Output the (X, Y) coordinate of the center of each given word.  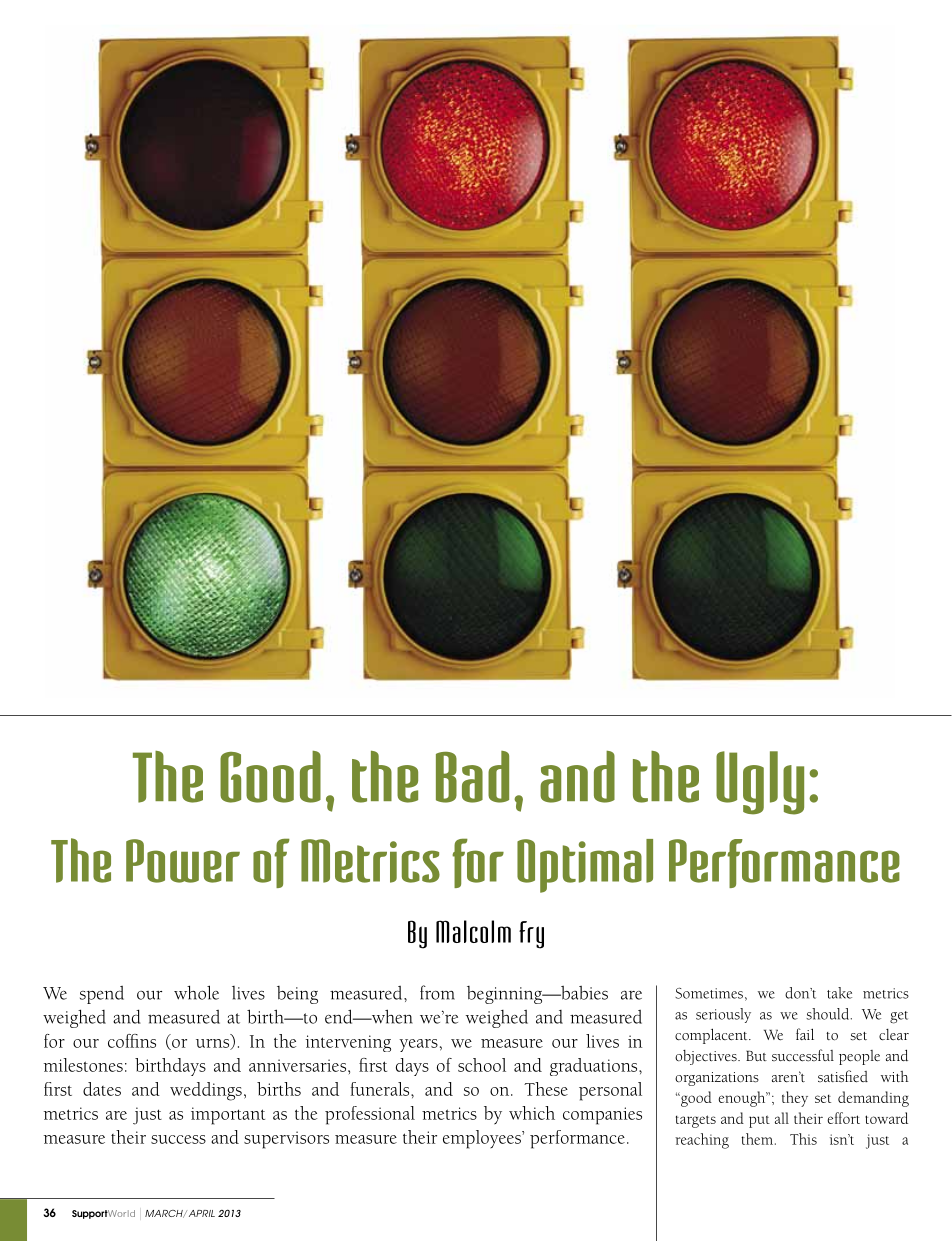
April (202, 1213)
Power (183, 861)
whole (196, 992)
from (437, 992)
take (839, 993)
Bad (472, 777)
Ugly (760, 783)
